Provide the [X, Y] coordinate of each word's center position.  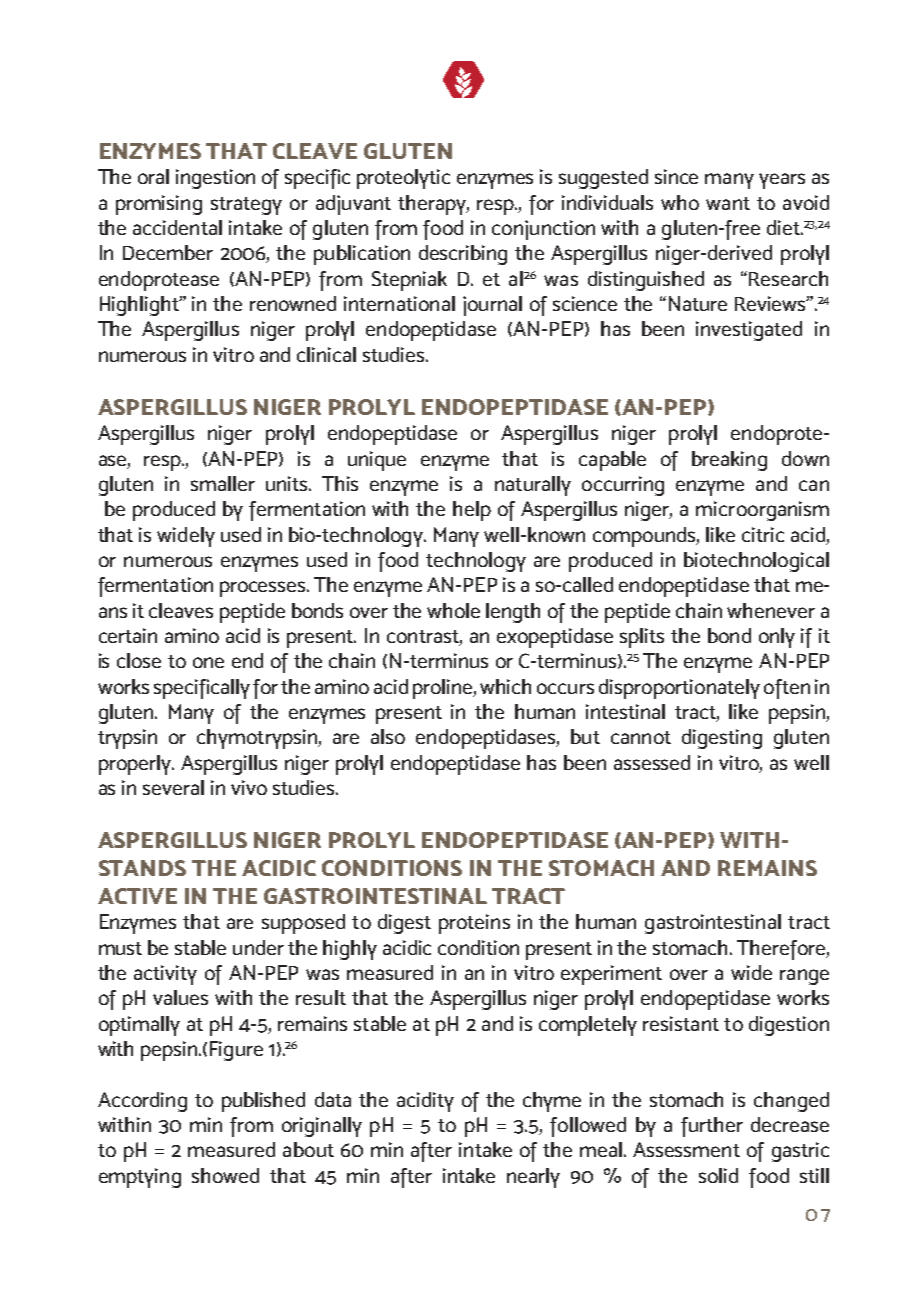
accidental [177, 227]
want [728, 203]
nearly [533, 1178]
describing [463, 255]
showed [225, 1175]
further [712, 1127]
